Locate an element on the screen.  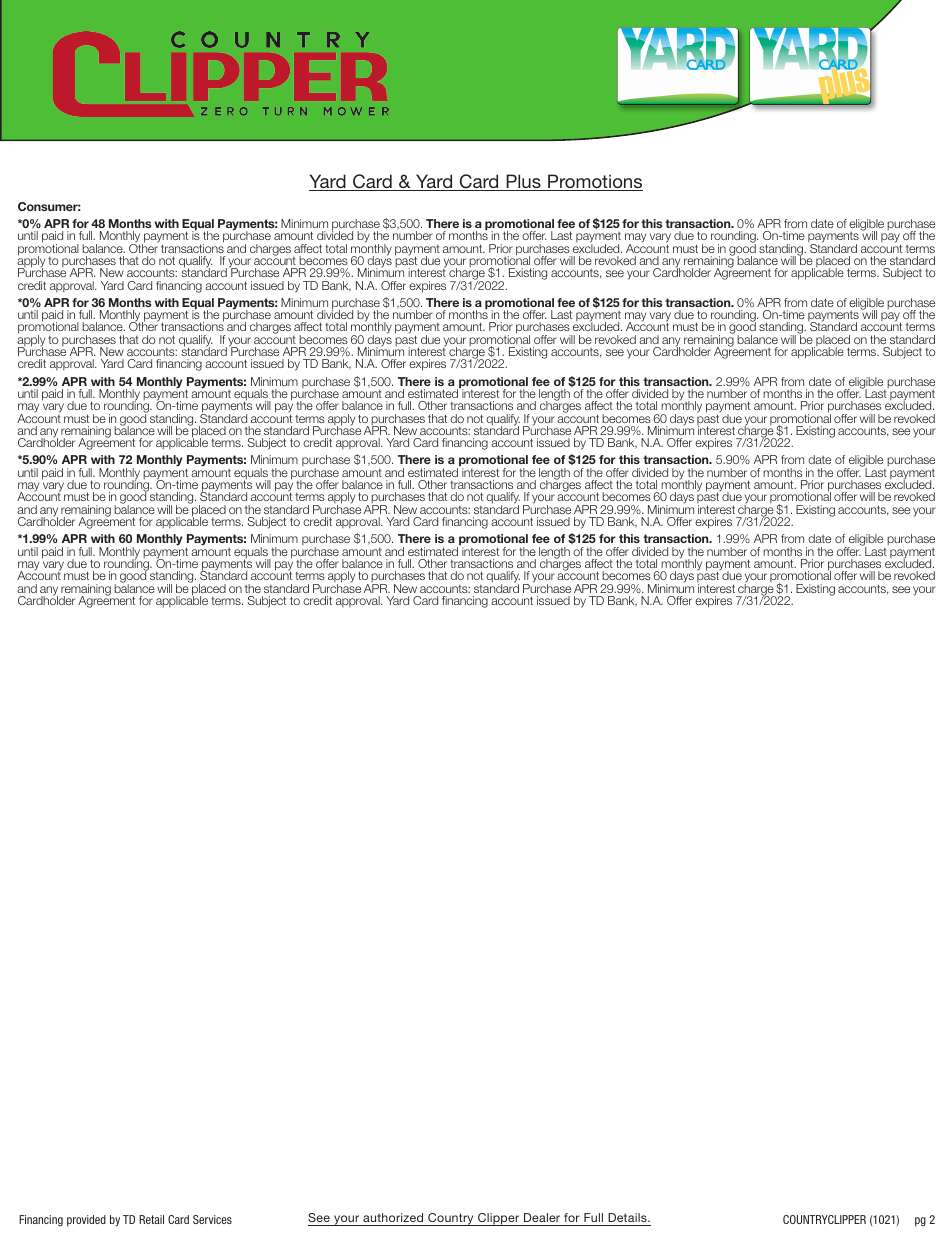
Plus is located at coordinates (523, 182).
